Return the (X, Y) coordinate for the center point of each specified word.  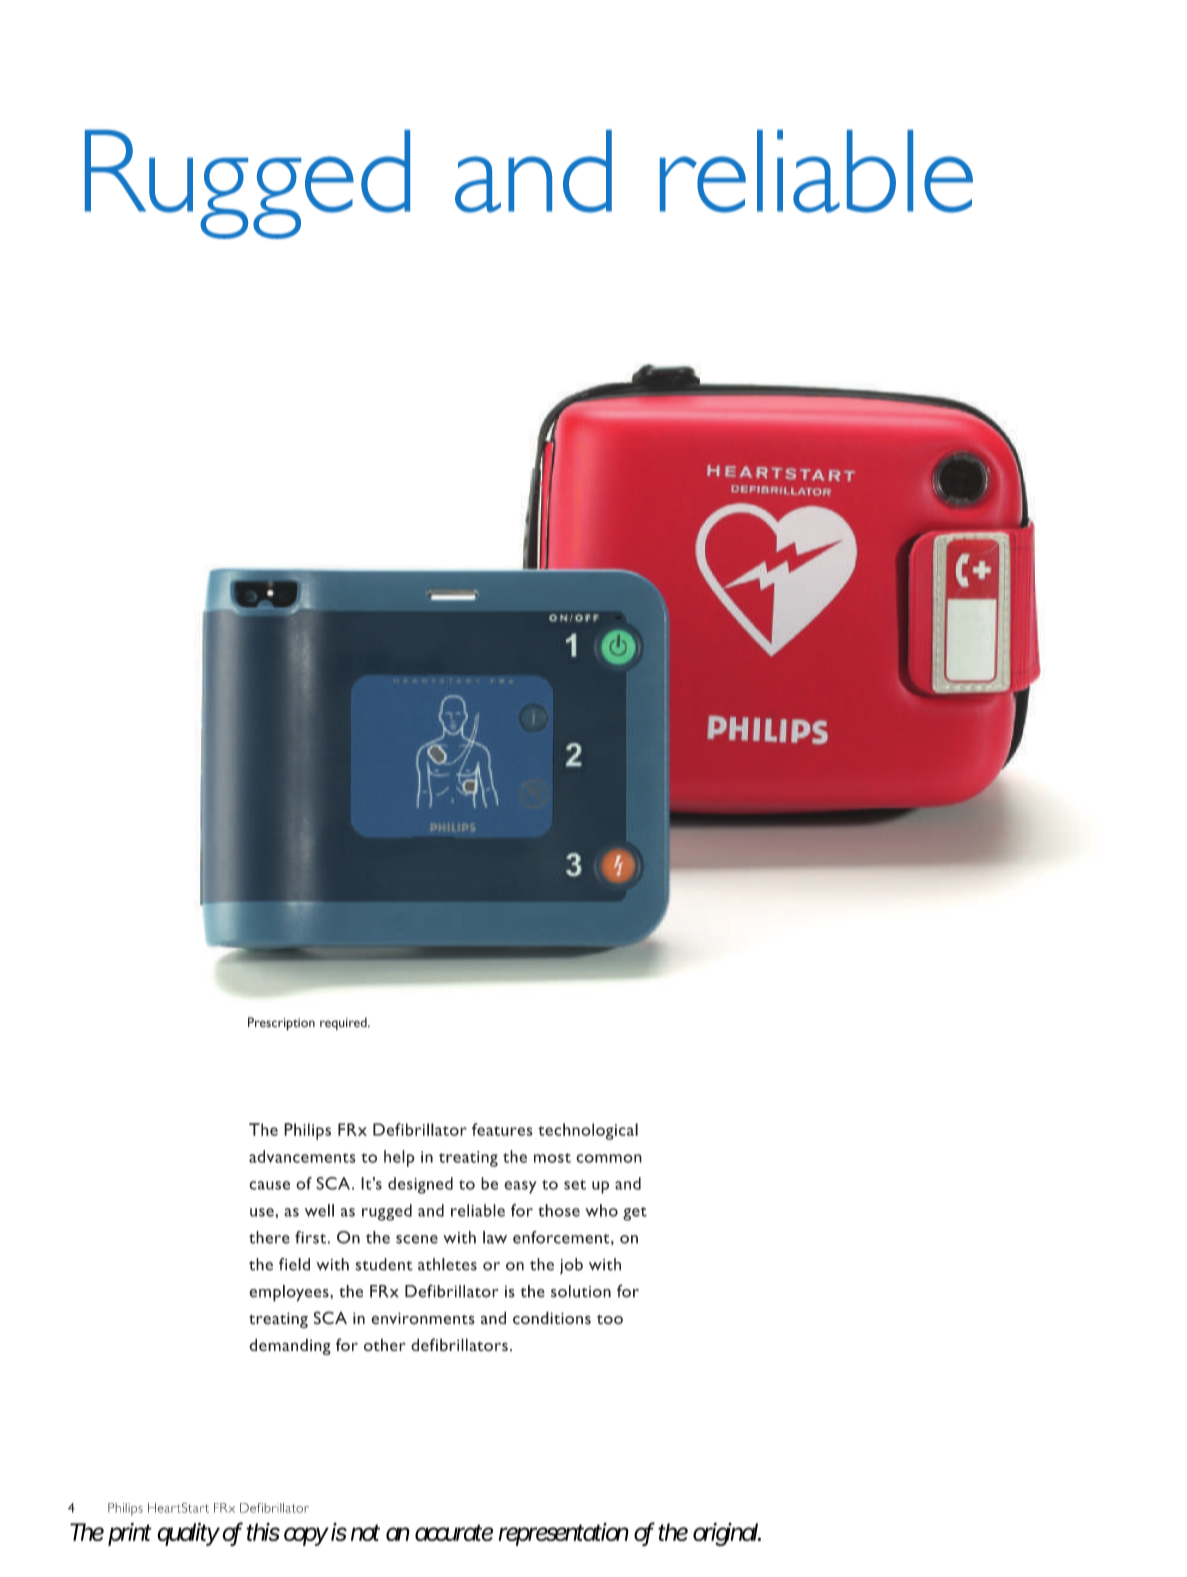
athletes (447, 1264)
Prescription (281, 1024)
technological (588, 1131)
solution (581, 1291)
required (344, 1023)
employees (290, 1293)
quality (188, 1534)
